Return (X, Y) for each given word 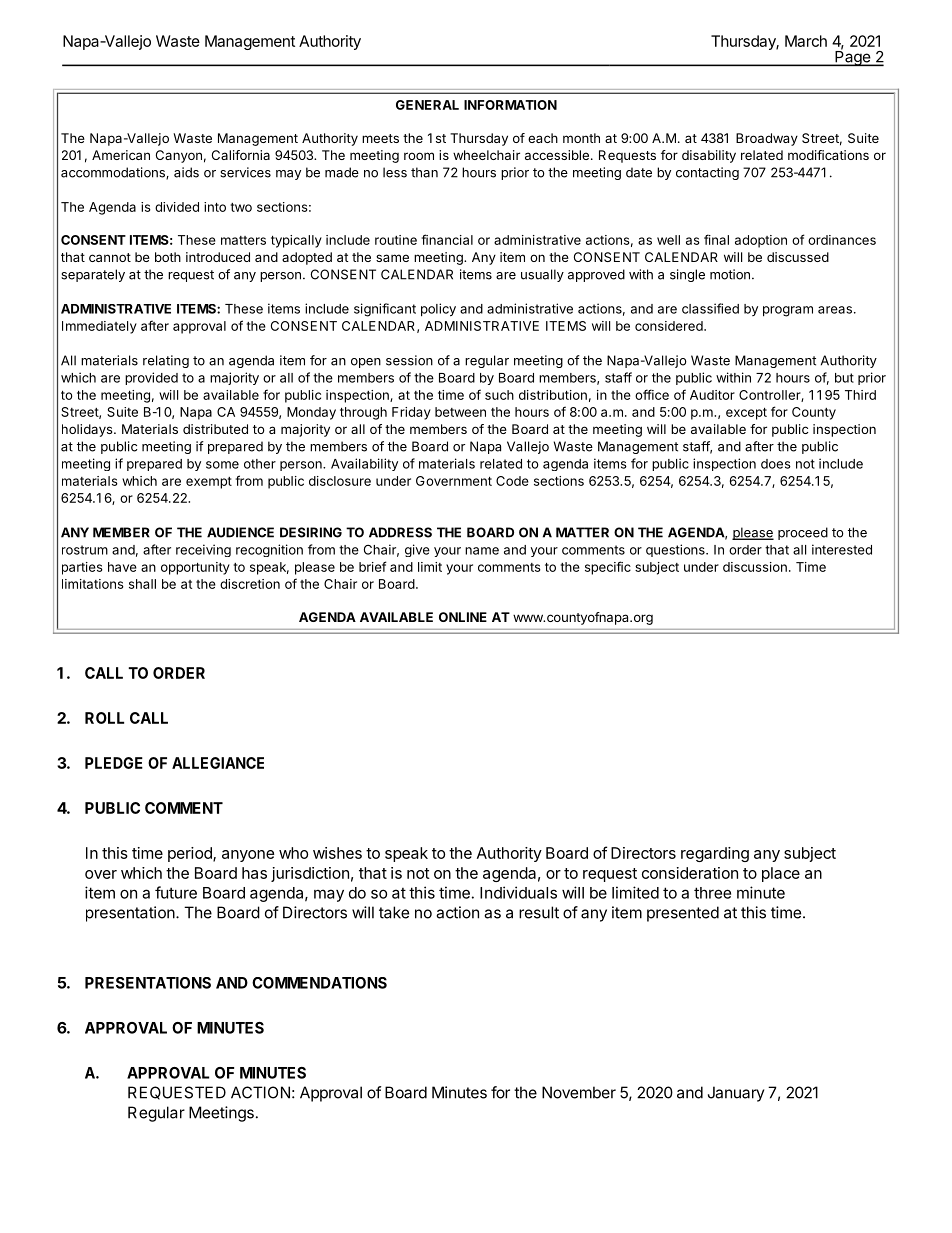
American (121, 155)
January (736, 1094)
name (482, 551)
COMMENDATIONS (319, 983)
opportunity (195, 568)
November (579, 1092)
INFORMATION (510, 105)
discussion (755, 567)
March (806, 41)
